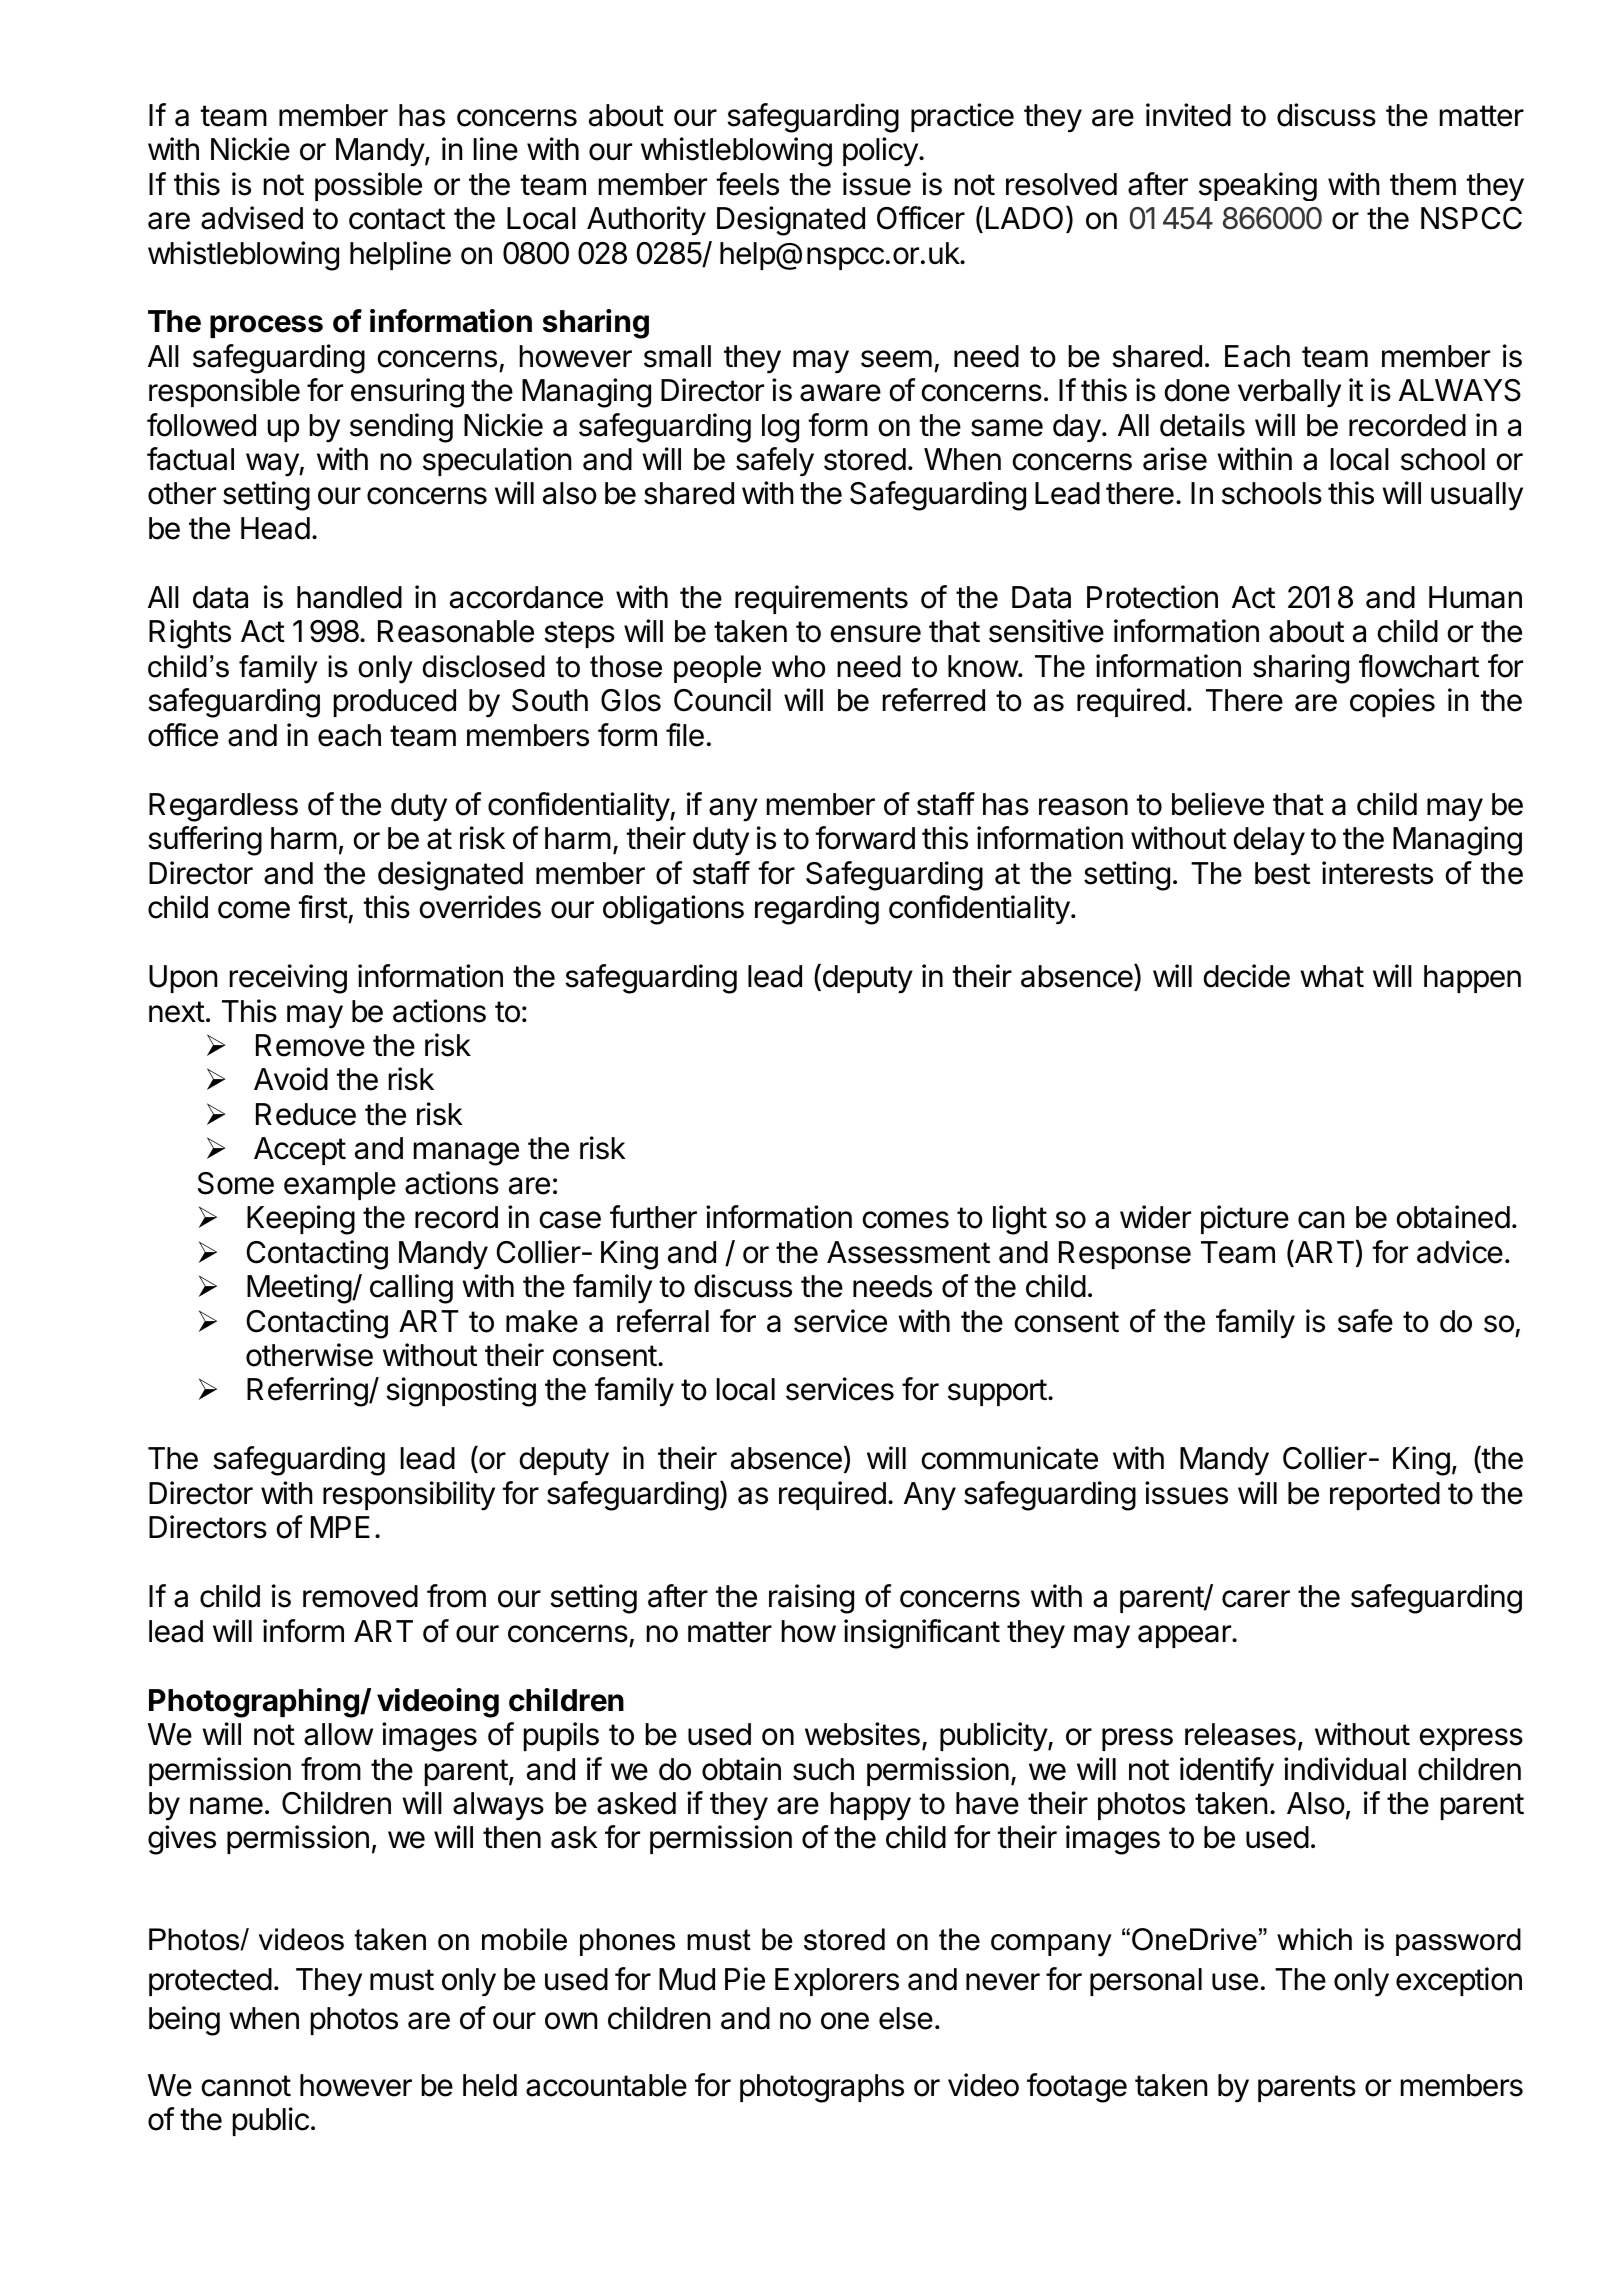  Describe the element at coordinates (1314, 1939) in the screenshot. I see `which` at that location.
